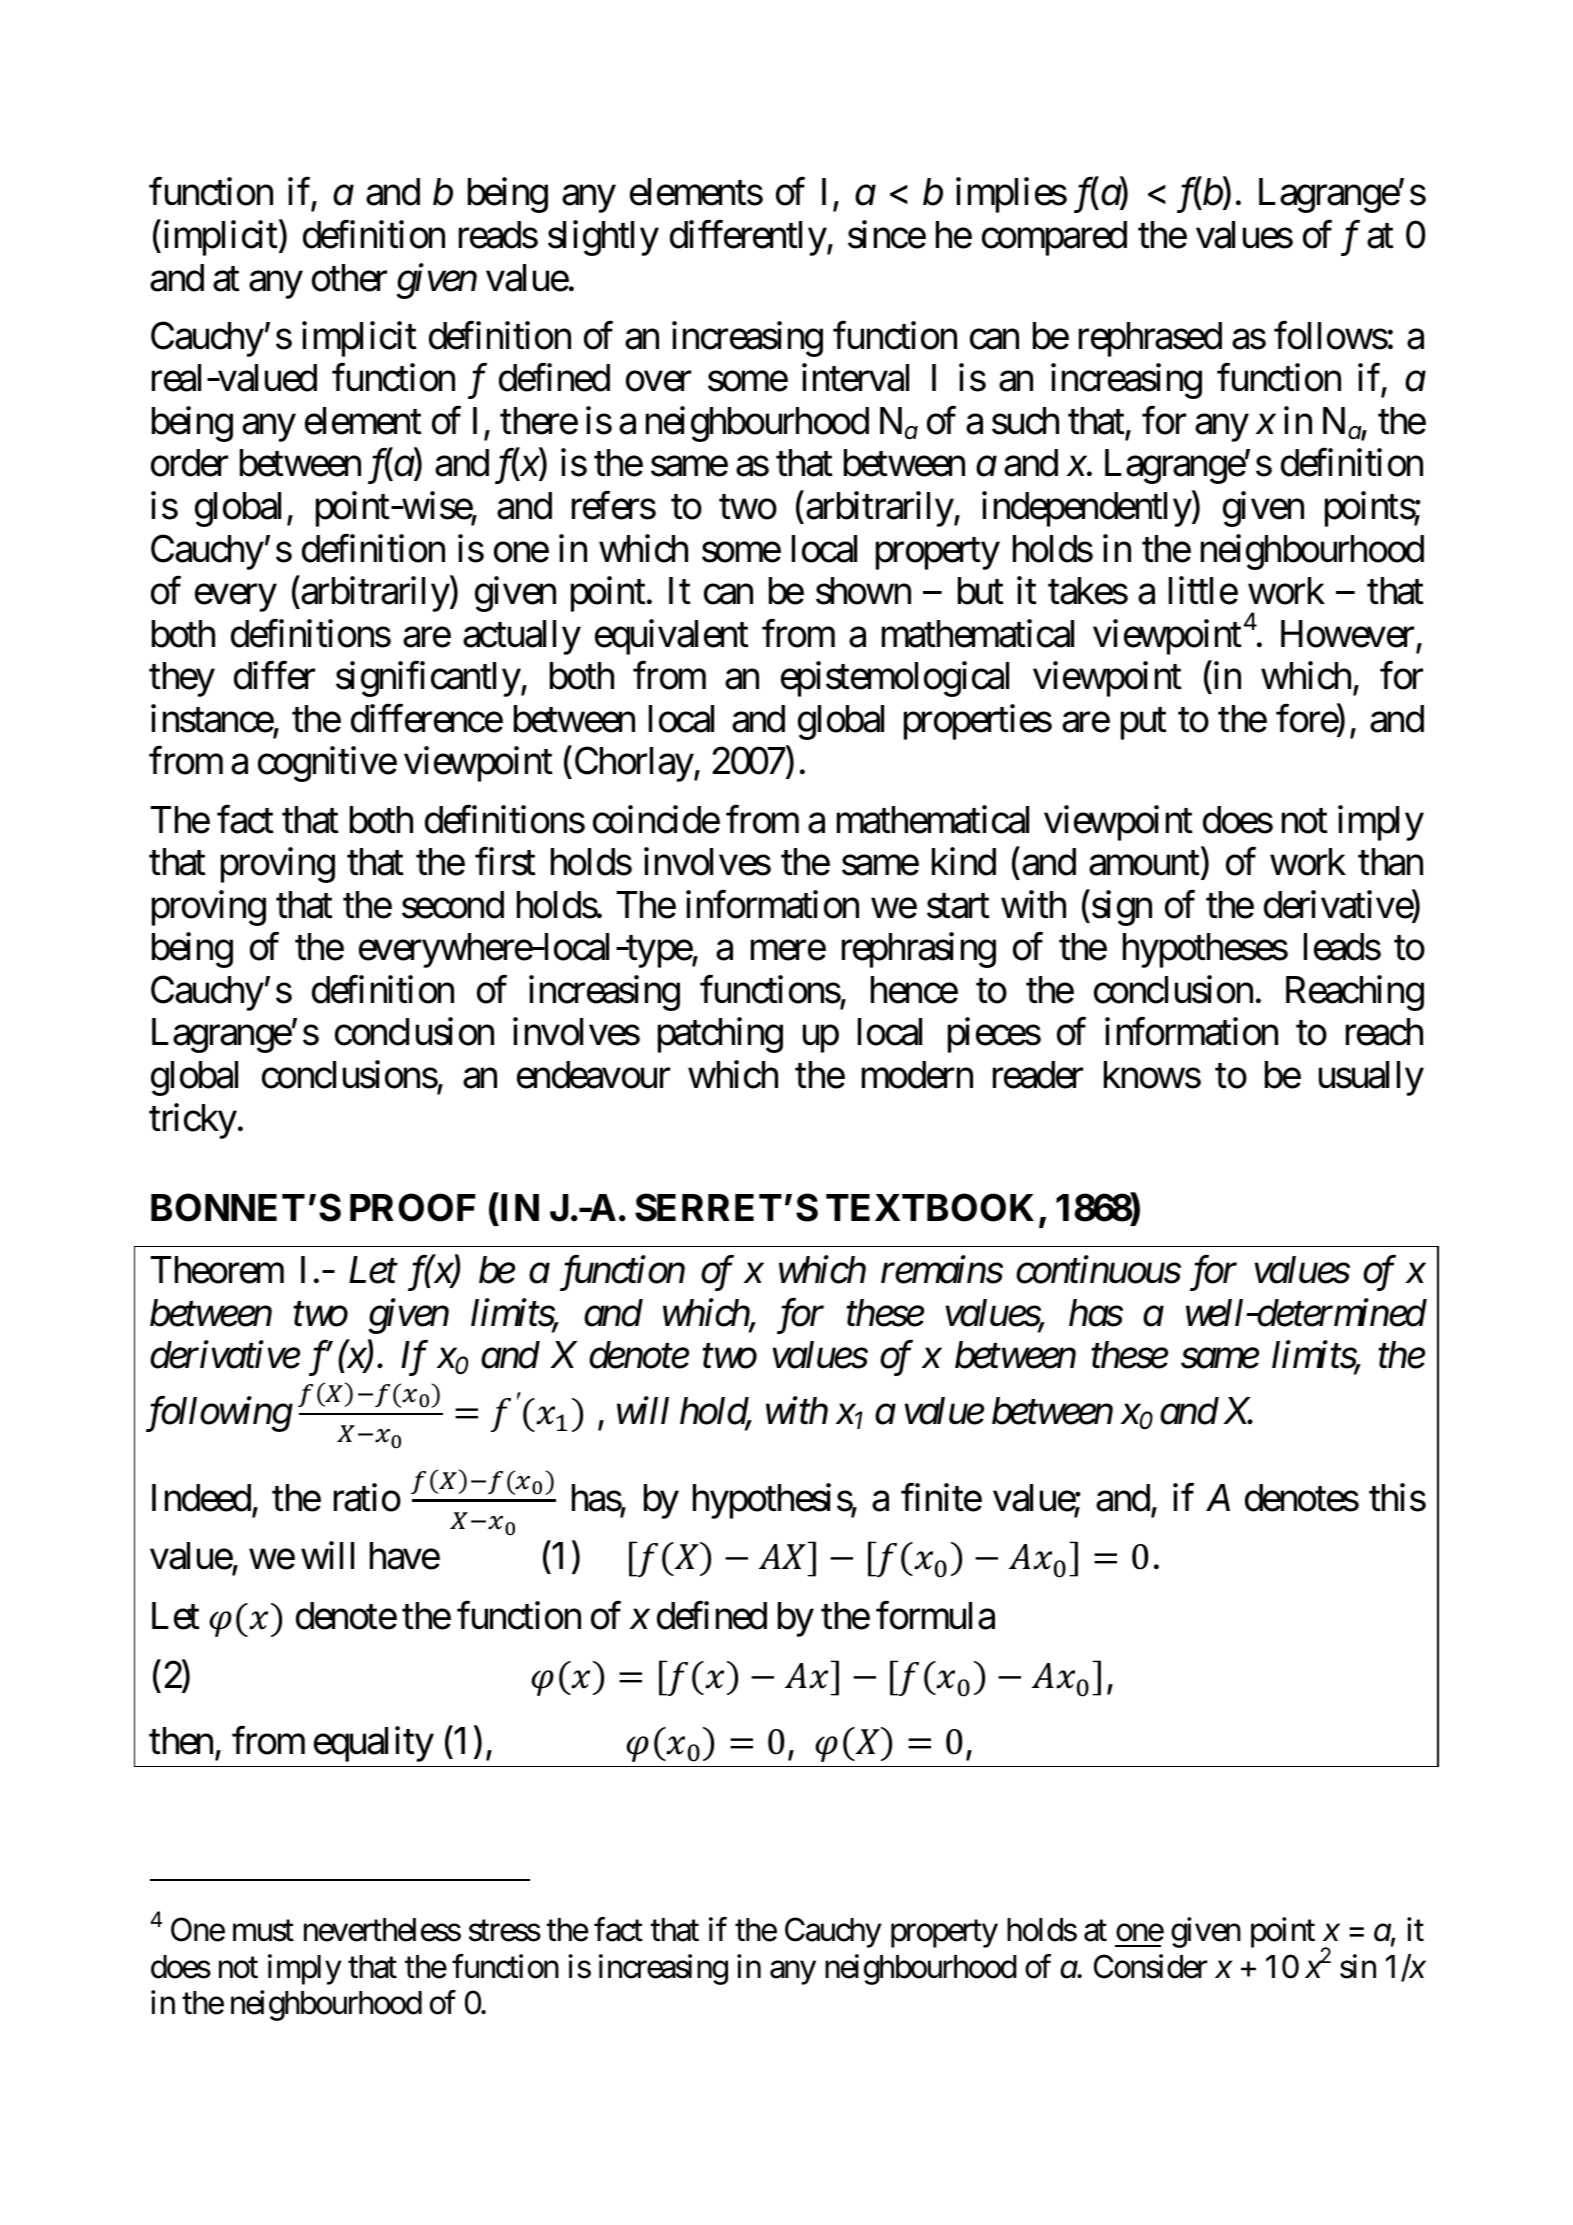 The height and width of the document is (2225, 1573). I want to click on second, so click(453, 905).
